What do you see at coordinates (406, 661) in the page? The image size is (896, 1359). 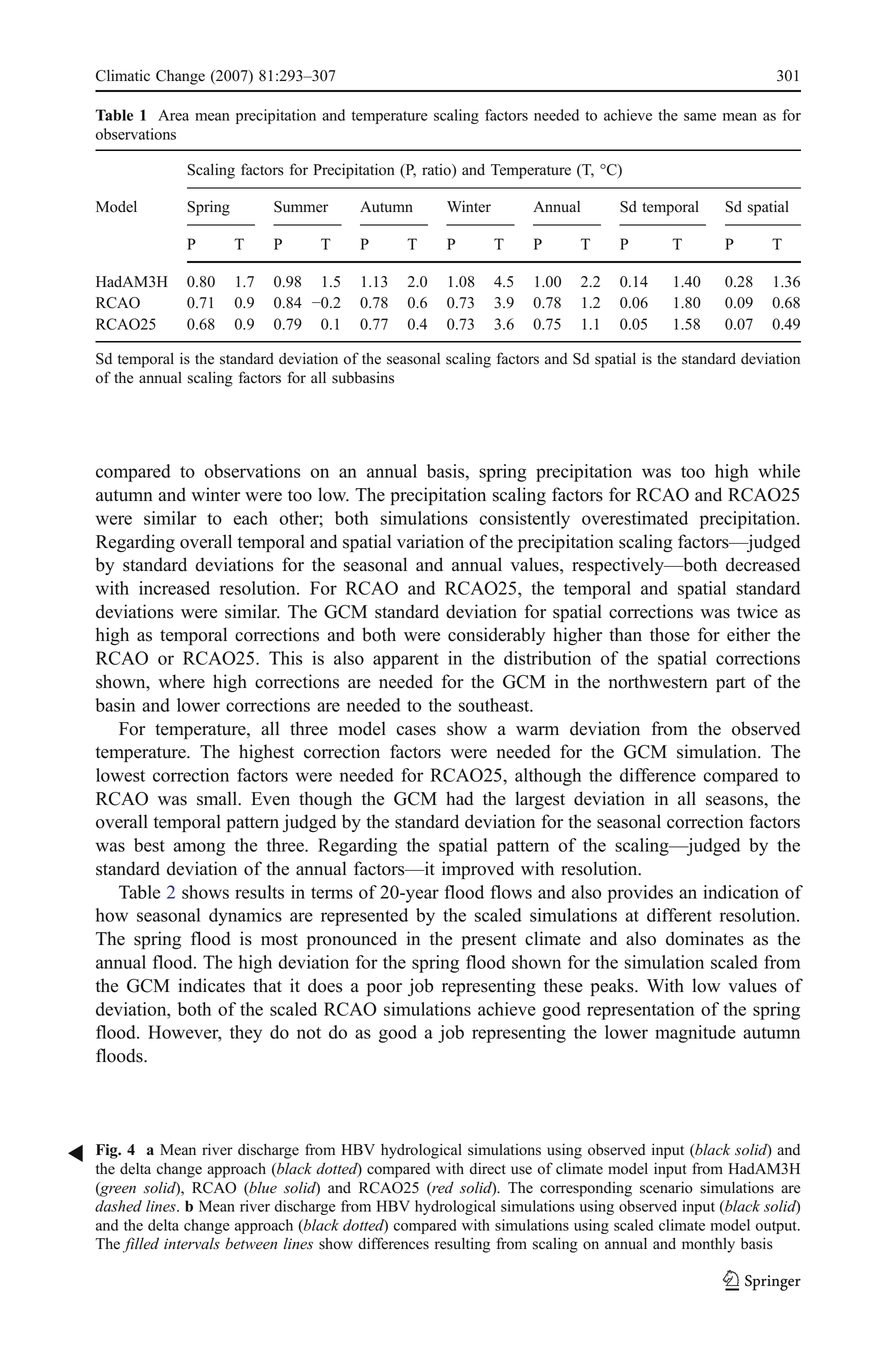 I see `apparent` at bounding box center [406, 661].
